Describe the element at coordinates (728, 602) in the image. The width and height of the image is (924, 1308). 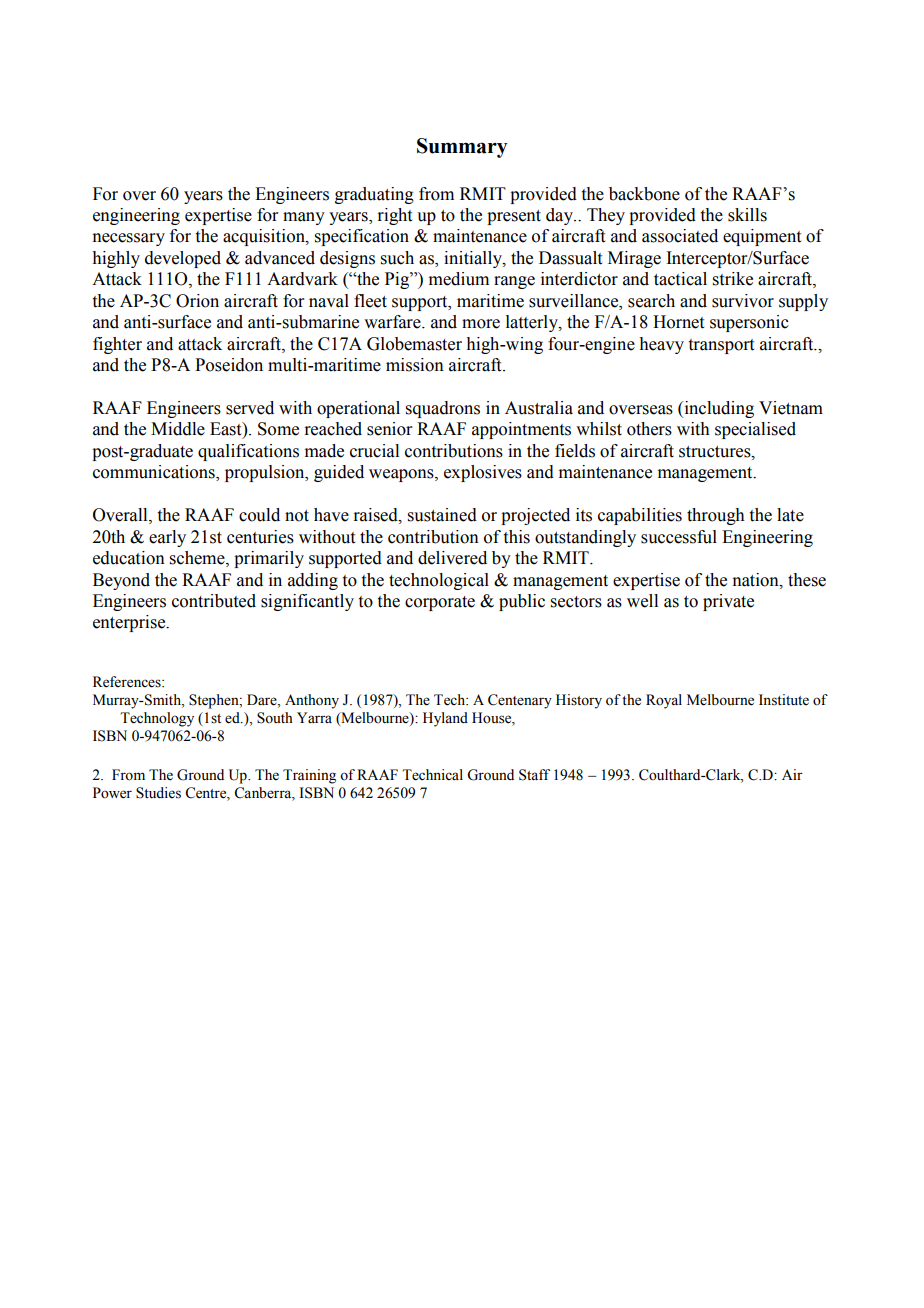
I see `private` at that location.
